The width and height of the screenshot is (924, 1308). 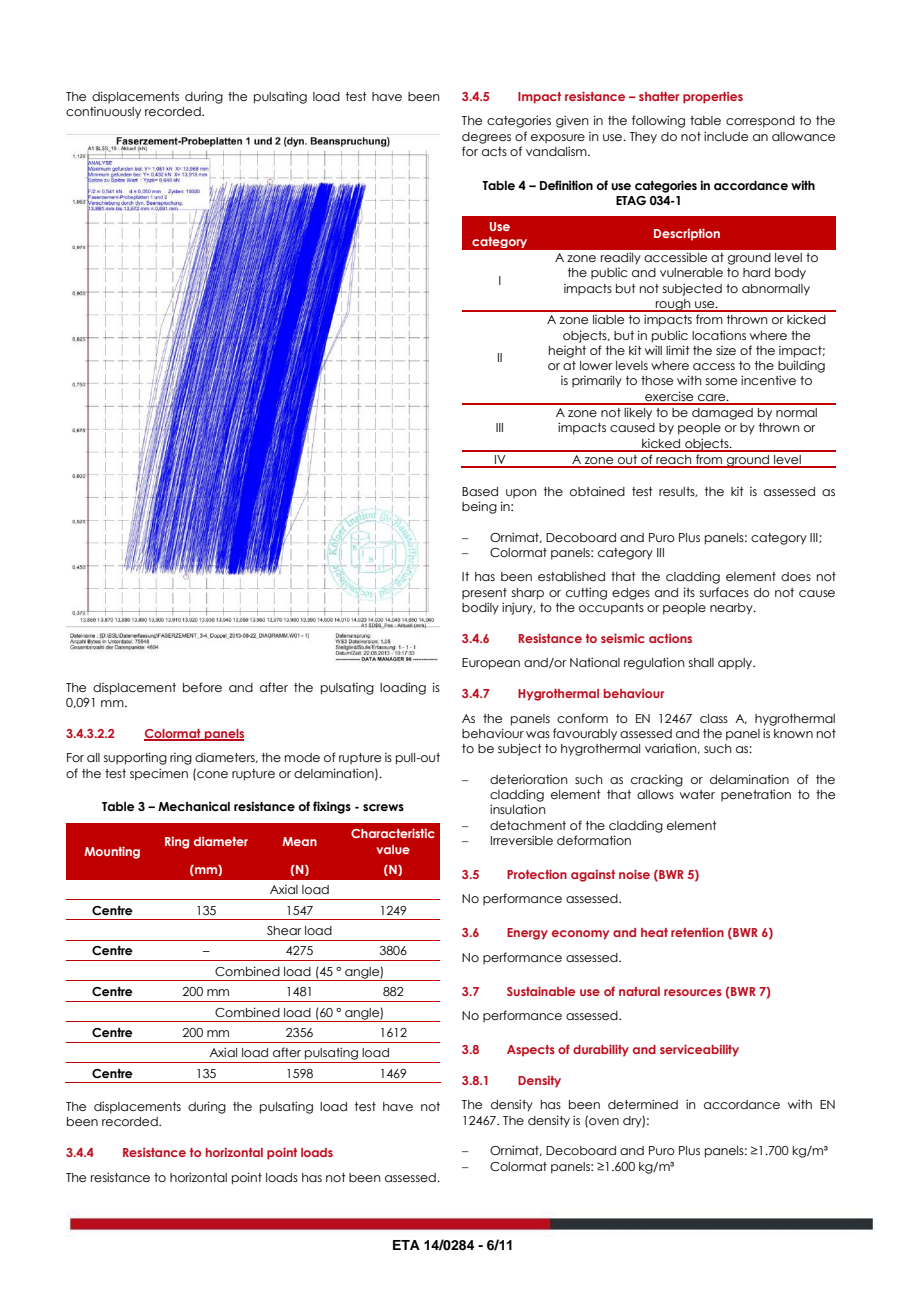 What do you see at coordinates (486, 138) in the screenshot?
I see `degrees` at bounding box center [486, 138].
